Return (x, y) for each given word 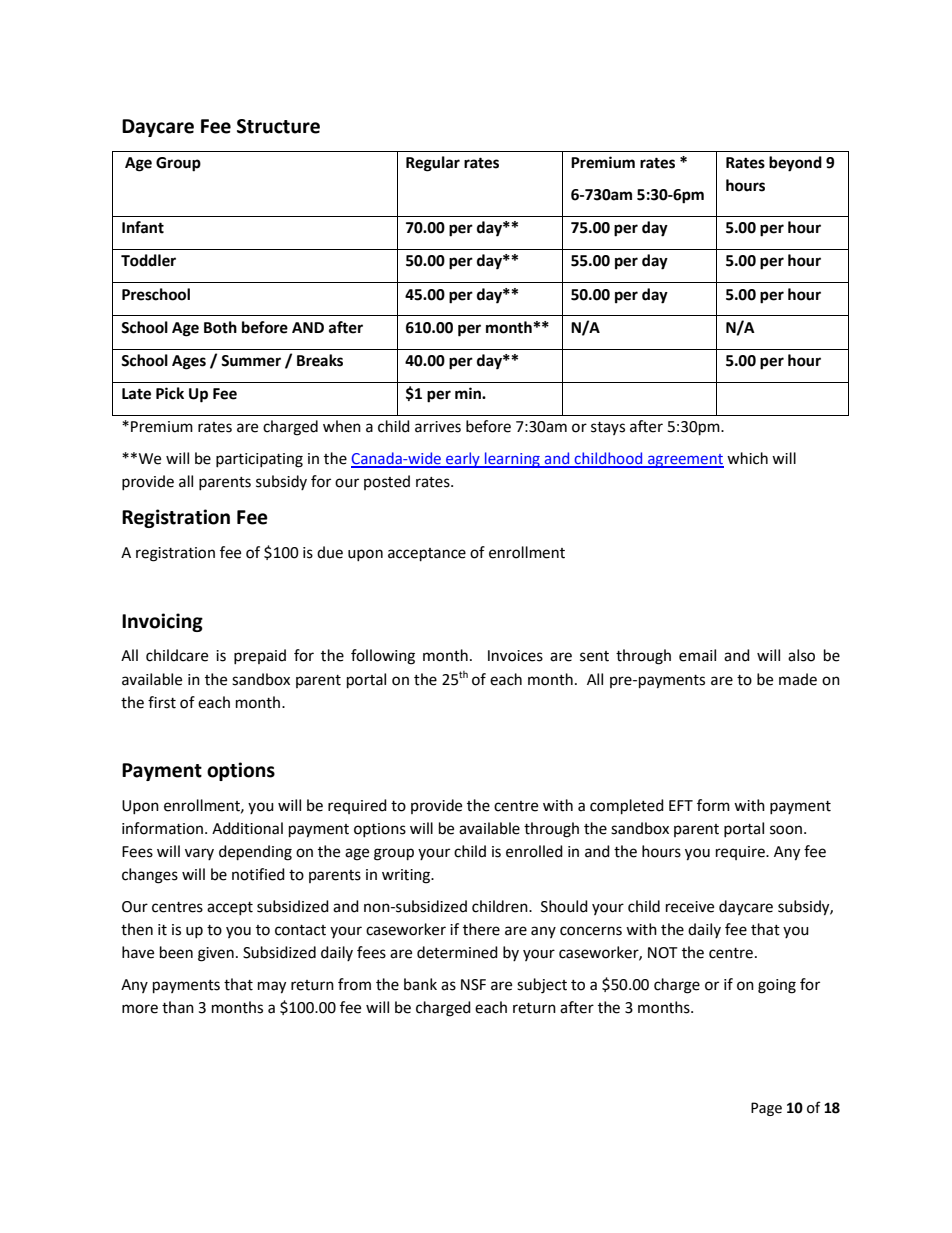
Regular (433, 164)
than (178, 1007)
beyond (795, 164)
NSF (473, 985)
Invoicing (162, 622)
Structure (278, 126)
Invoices (515, 656)
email (697, 655)
